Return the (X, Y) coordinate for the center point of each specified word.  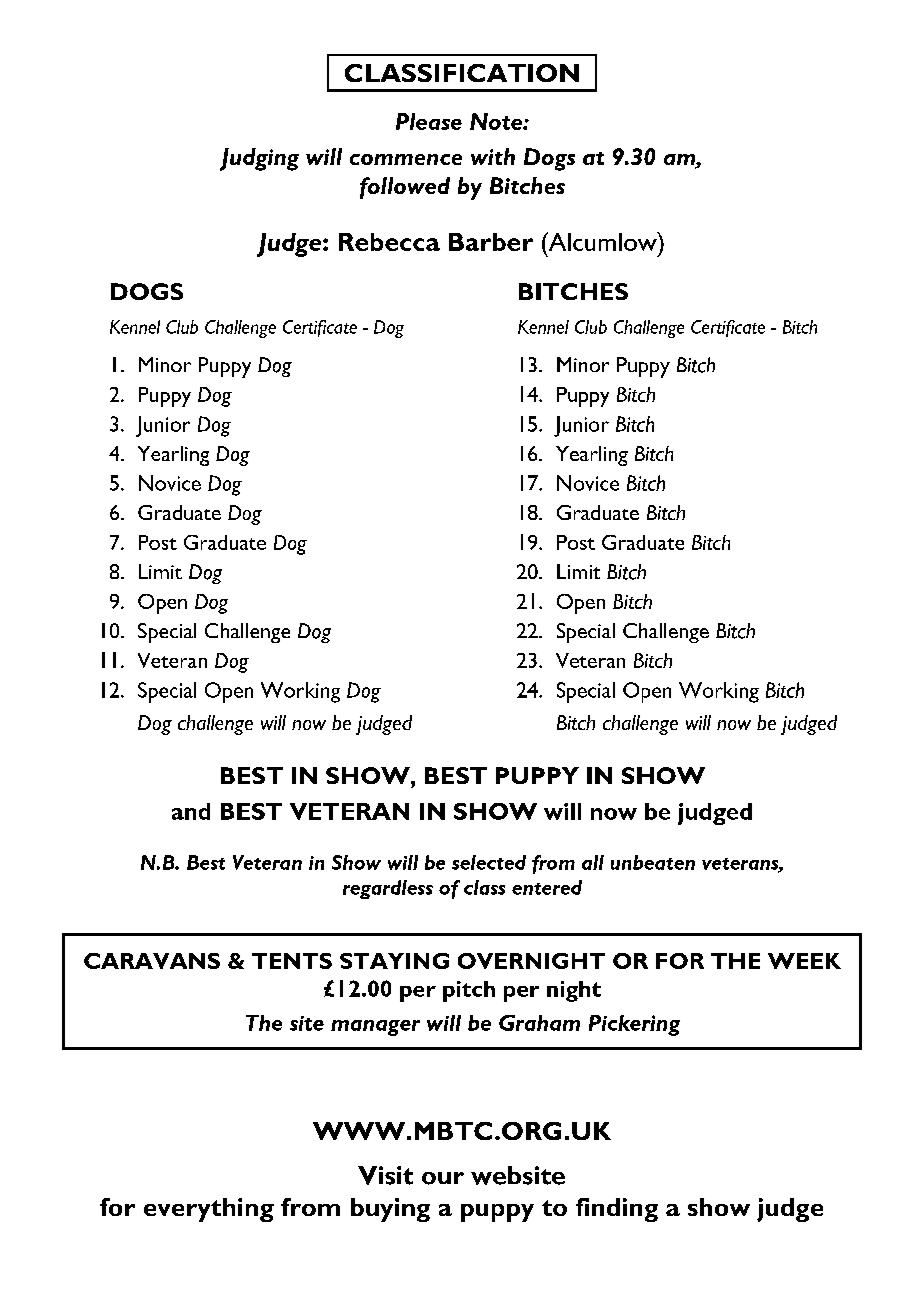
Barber (491, 242)
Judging (259, 159)
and (191, 811)
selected (489, 862)
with (493, 156)
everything (209, 1210)
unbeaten (653, 862)
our (443, 1178)
